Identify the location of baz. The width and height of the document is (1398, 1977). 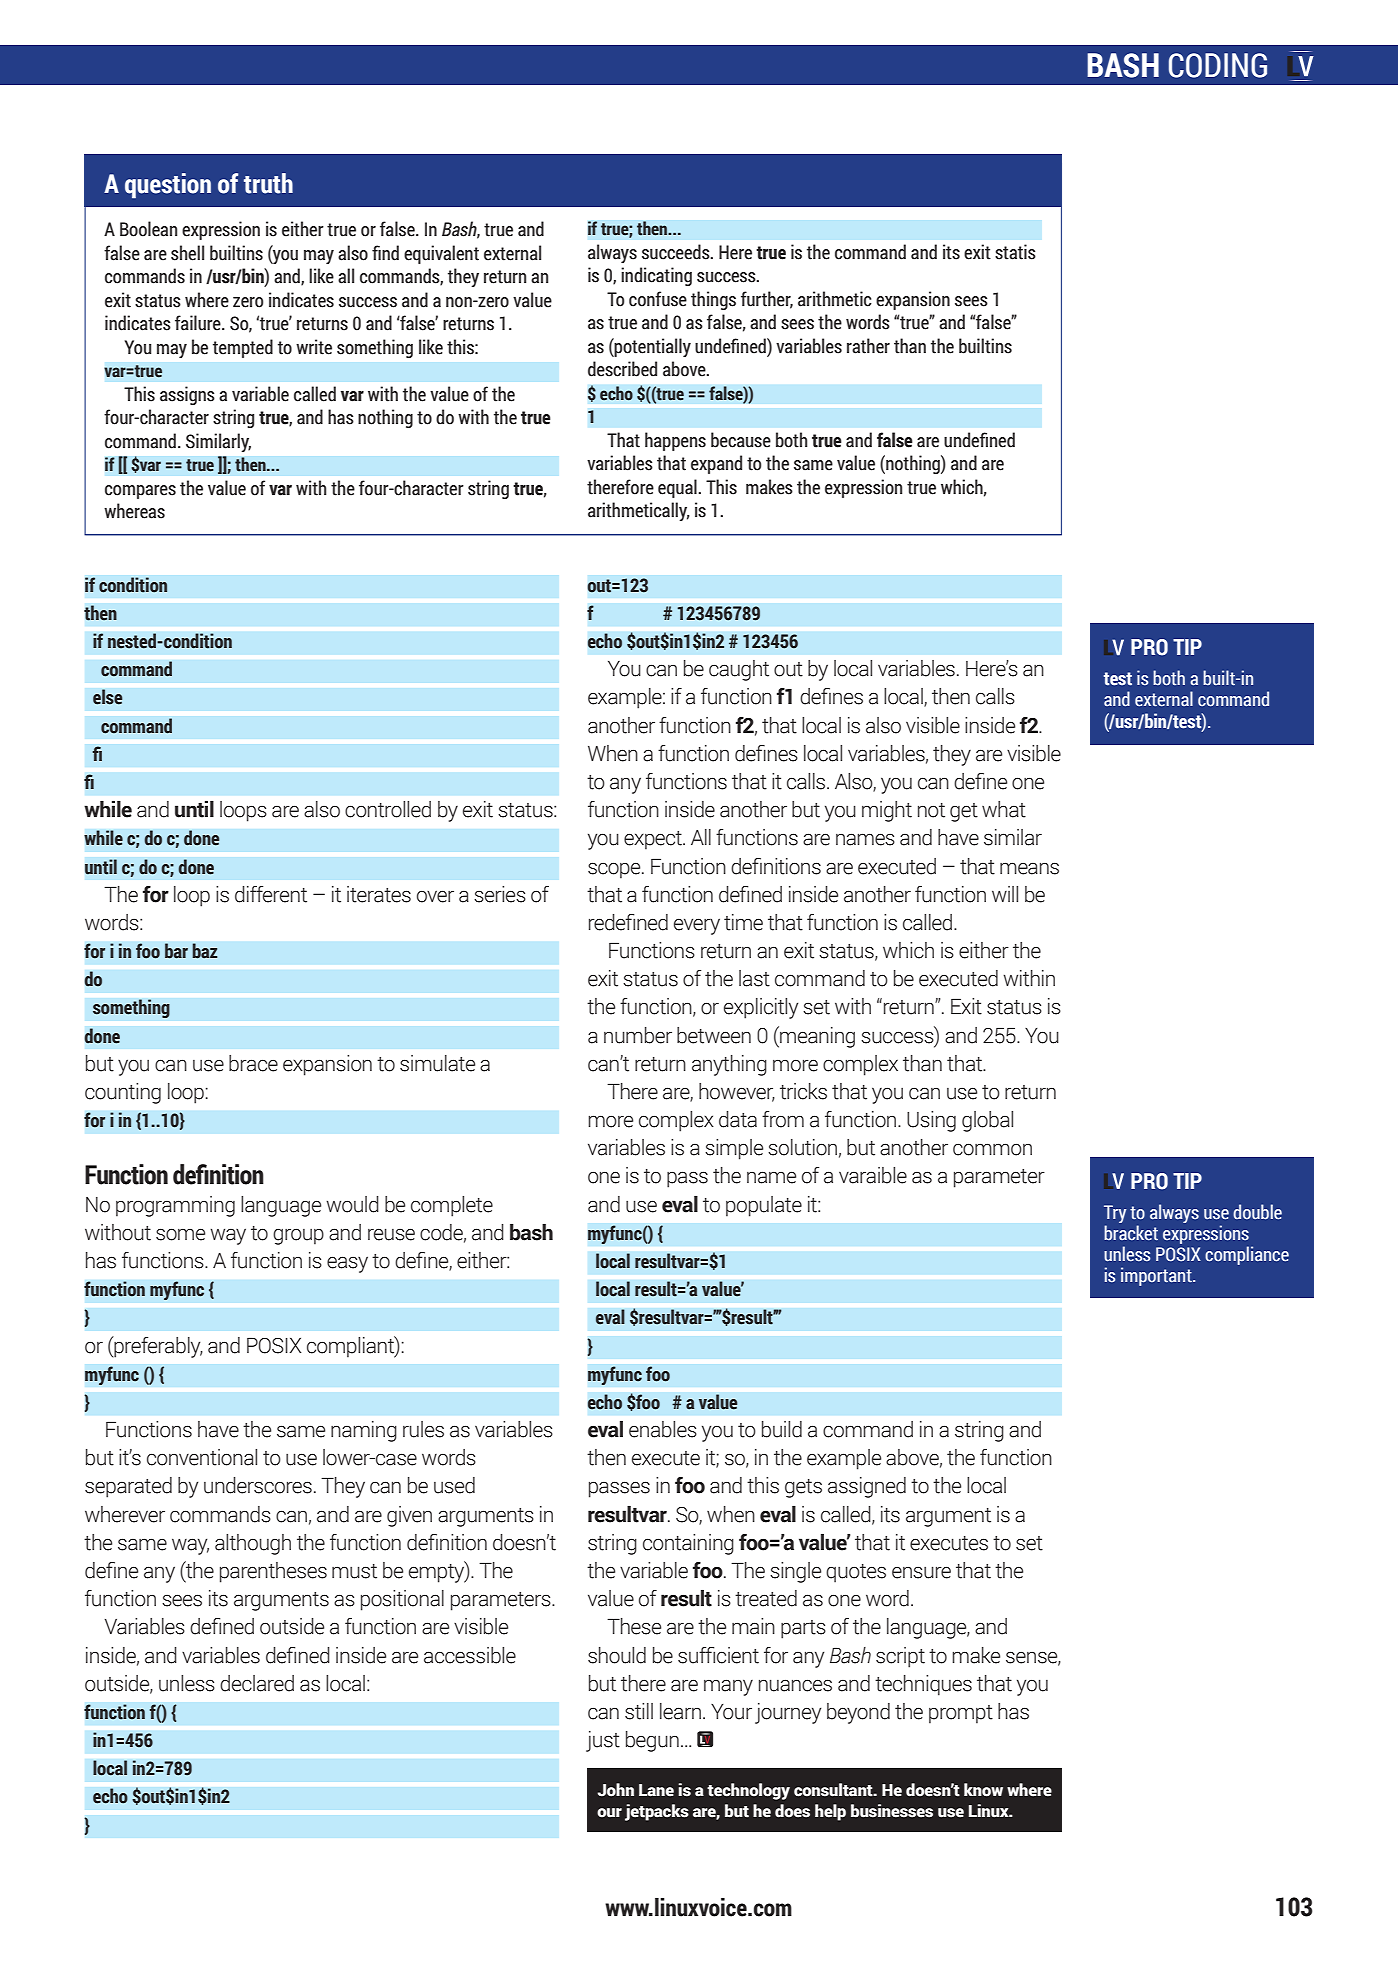
(205, 951).
